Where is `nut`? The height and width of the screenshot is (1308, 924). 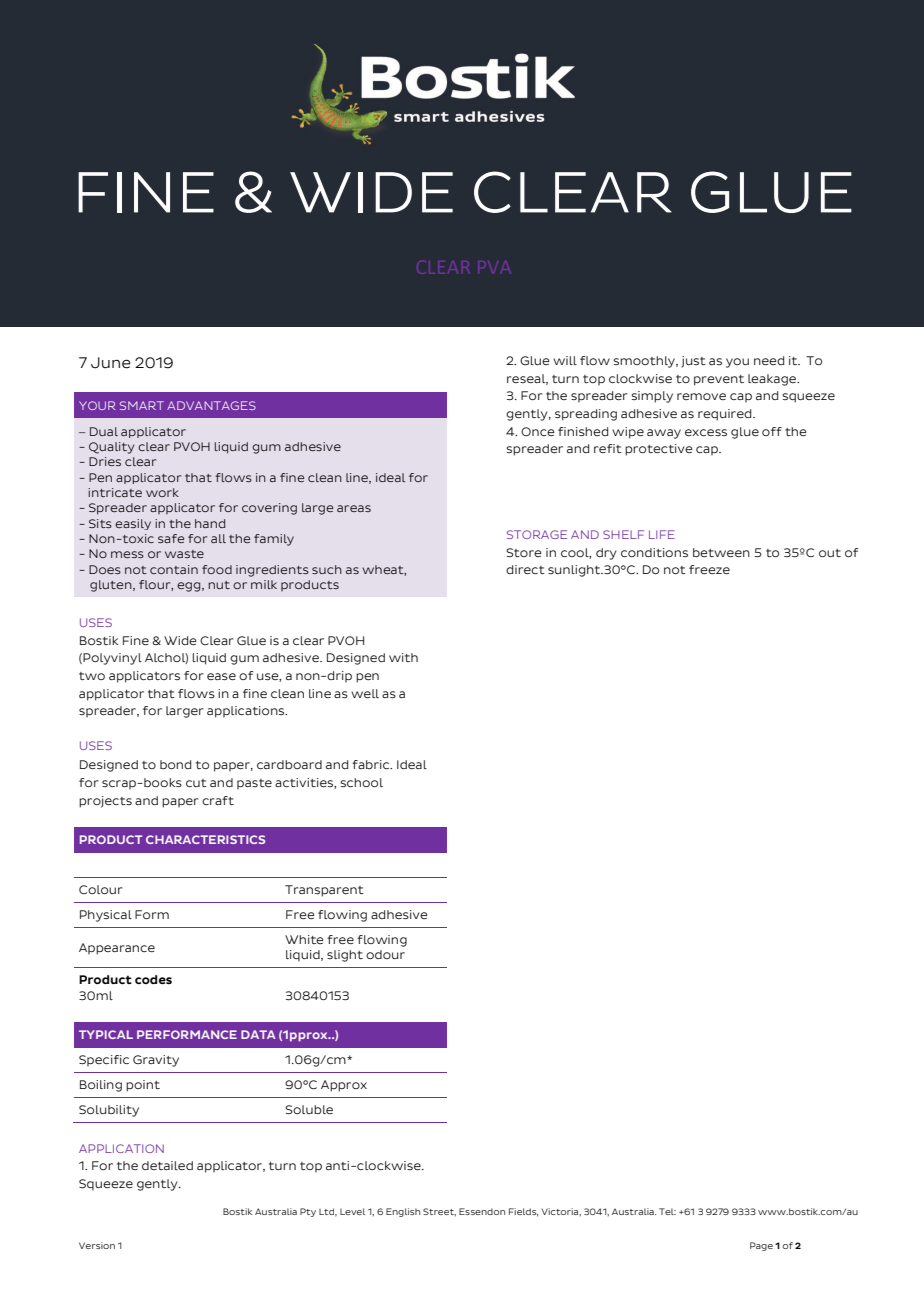
nut is located at coordinates (219, 585).
